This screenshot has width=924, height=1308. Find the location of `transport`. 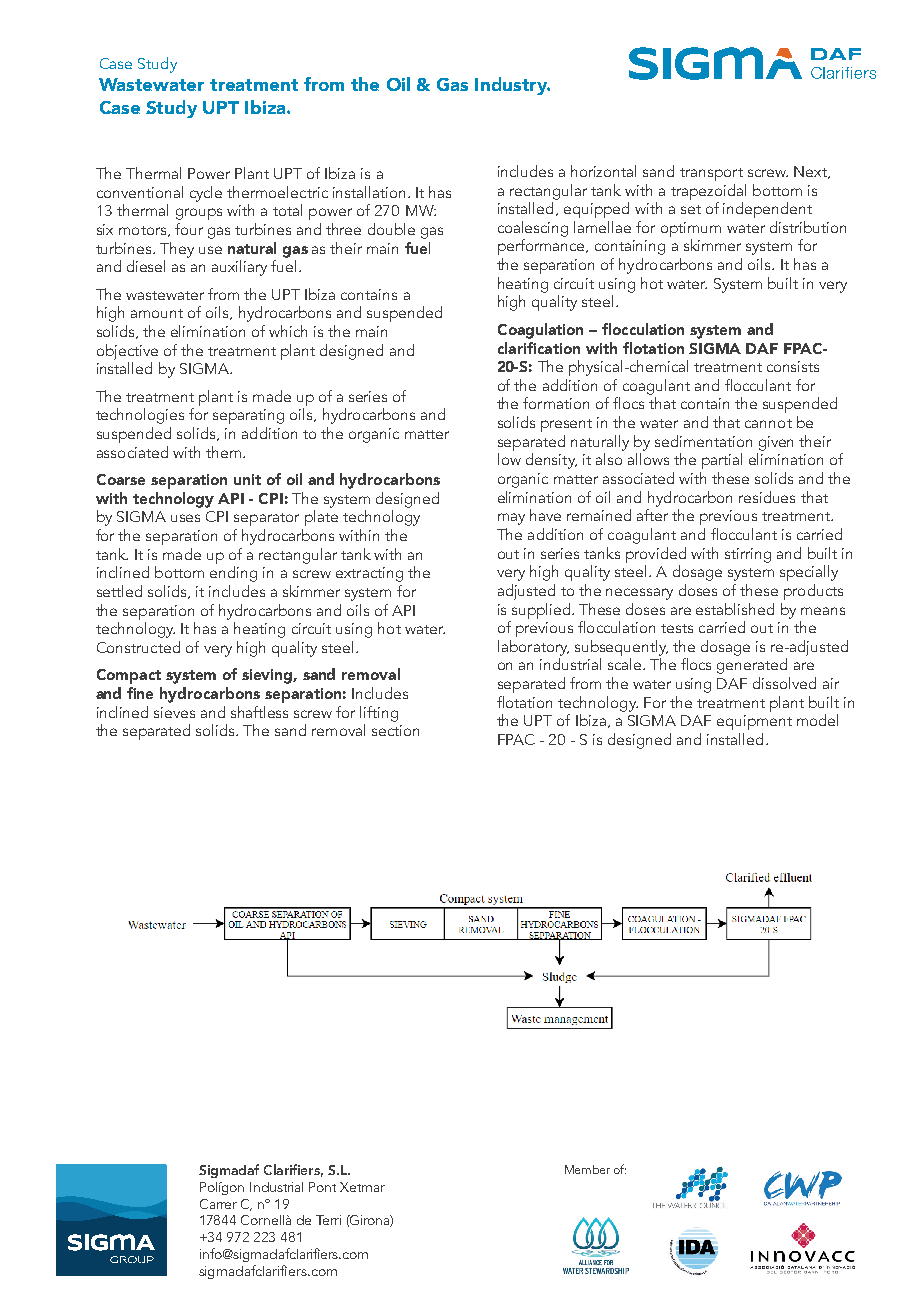

transport is located at coordinates (711, 174).
